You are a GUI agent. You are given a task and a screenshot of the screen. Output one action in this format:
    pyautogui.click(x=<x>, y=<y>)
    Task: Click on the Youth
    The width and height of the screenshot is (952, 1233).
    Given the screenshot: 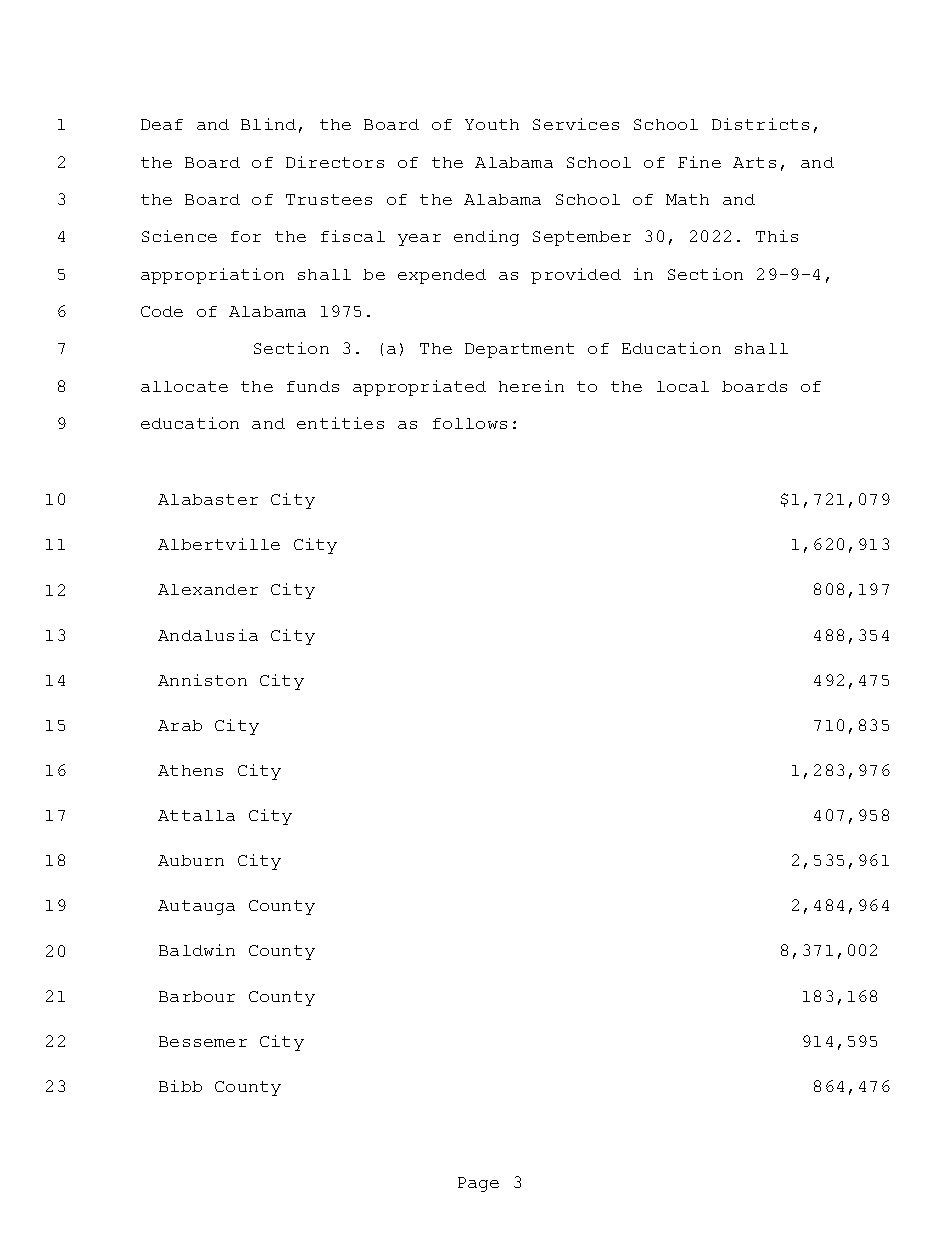 What is the action you would take?
    pyautogui.click(x=492, y=124)
